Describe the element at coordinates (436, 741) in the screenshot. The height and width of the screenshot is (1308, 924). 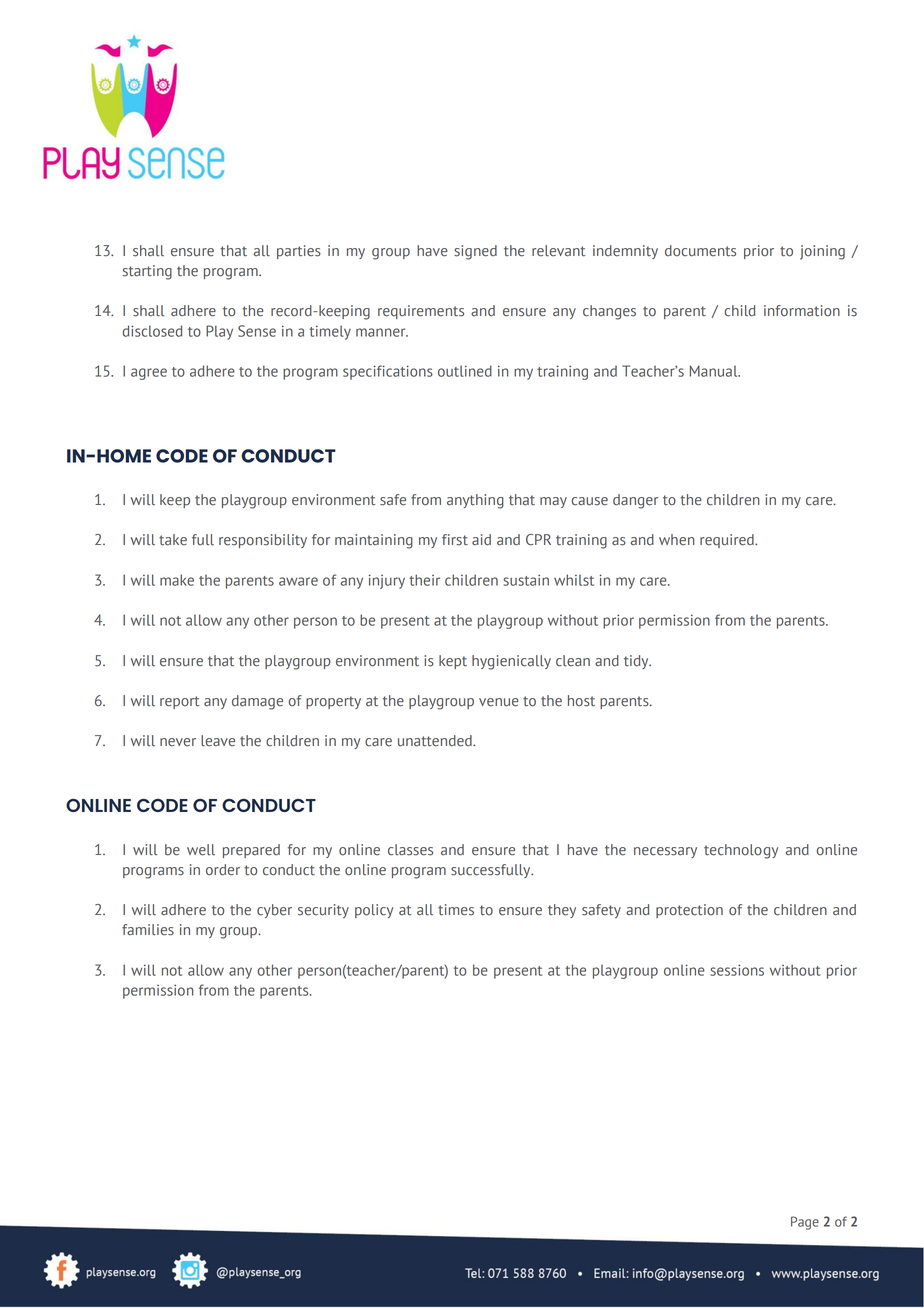
I see `unattended` at that location.
